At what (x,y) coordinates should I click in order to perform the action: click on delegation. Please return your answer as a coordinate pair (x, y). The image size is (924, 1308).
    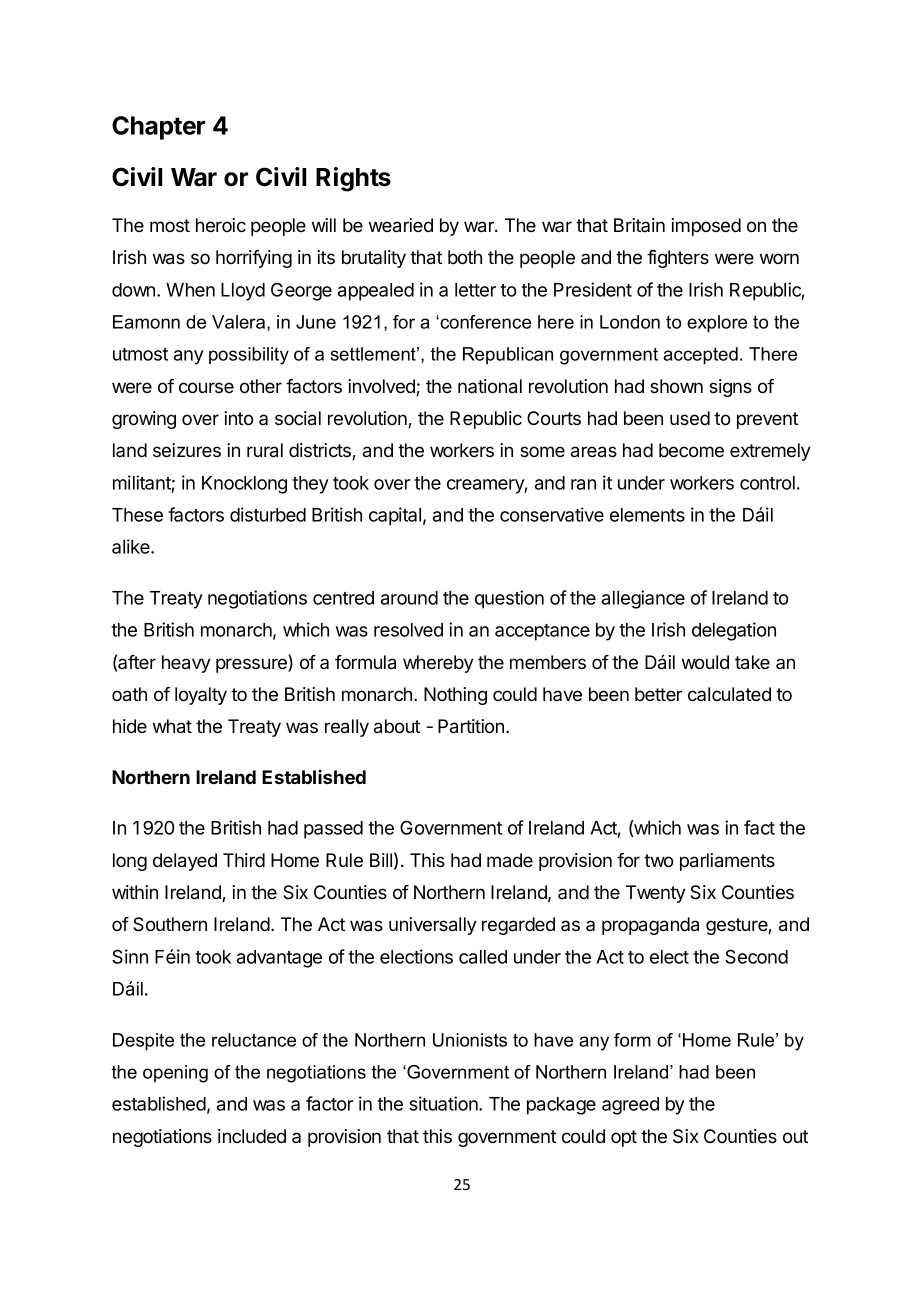
    Looking at the image, I should click on (734, 631).
